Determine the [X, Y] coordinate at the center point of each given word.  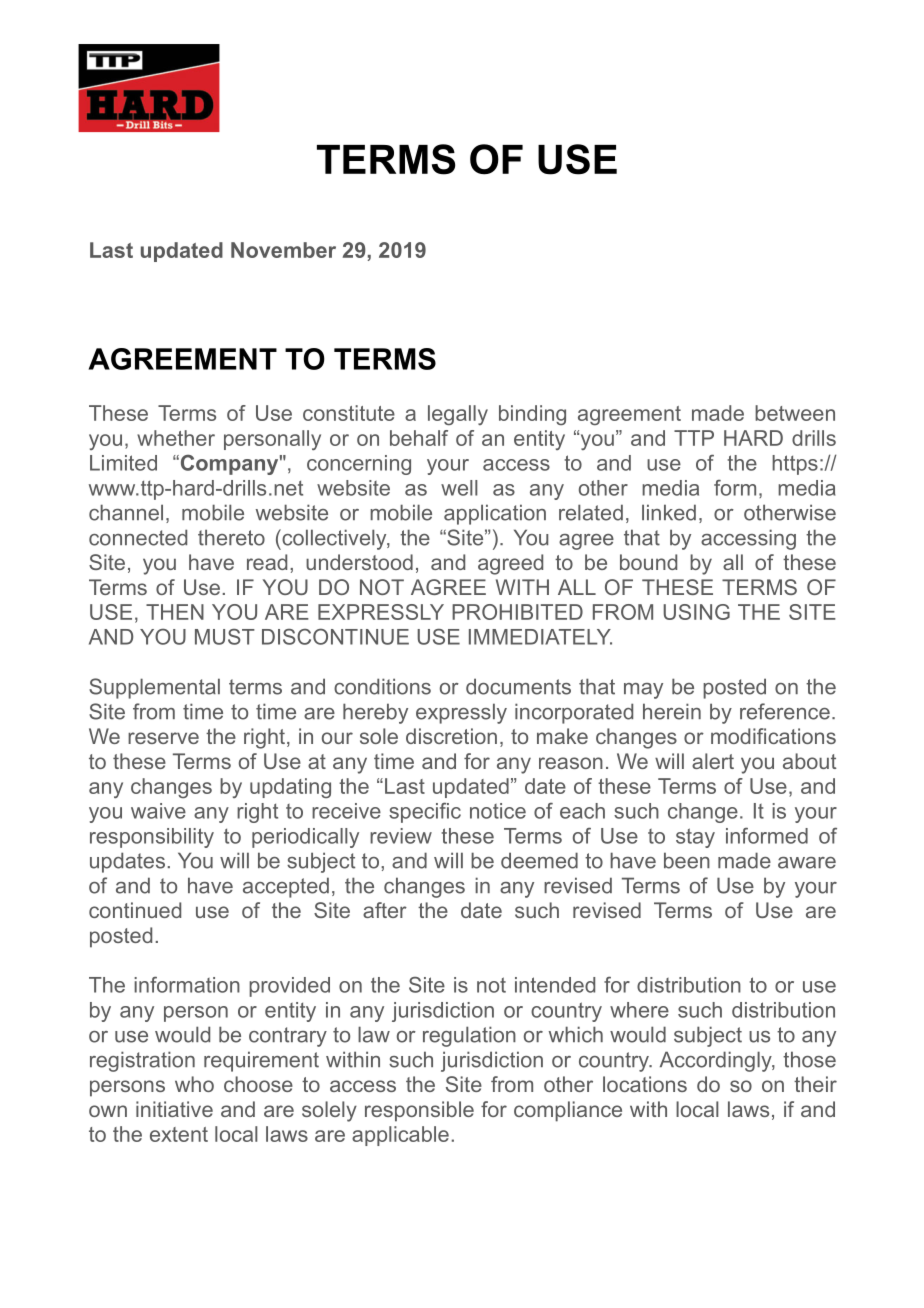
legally [458, 415]
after [385, 910]
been [687, 860]
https [795, 465]
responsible [419, 1111]
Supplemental [154, 688]
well [459, 488]
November [283, 250]
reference [785, 711]
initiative [174, 1109]
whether [176, 438]
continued [135, 910]
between [795, 413]
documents [518, 686]
